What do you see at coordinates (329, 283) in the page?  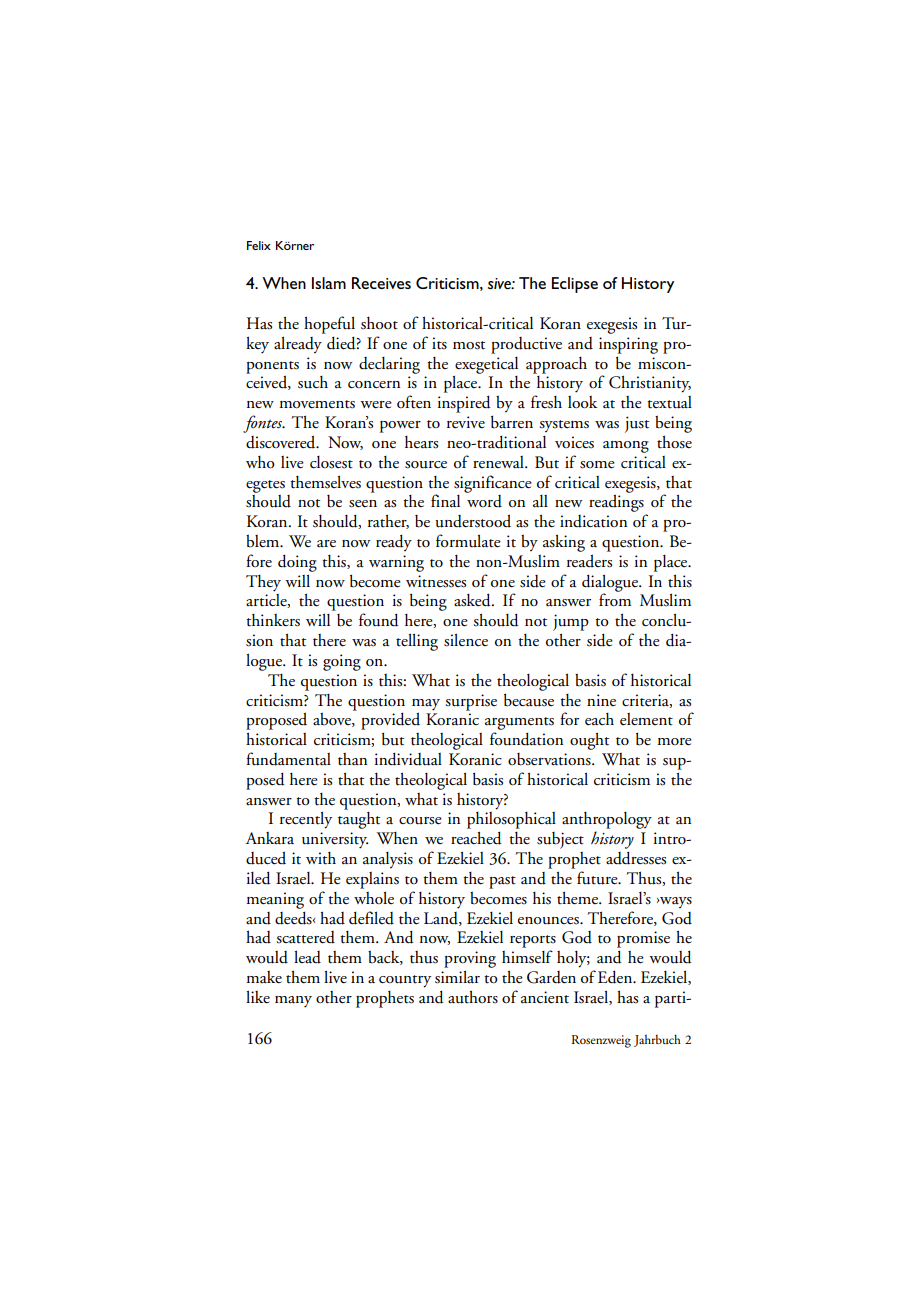 I see `Islam` at bounding box center [329, 283].
